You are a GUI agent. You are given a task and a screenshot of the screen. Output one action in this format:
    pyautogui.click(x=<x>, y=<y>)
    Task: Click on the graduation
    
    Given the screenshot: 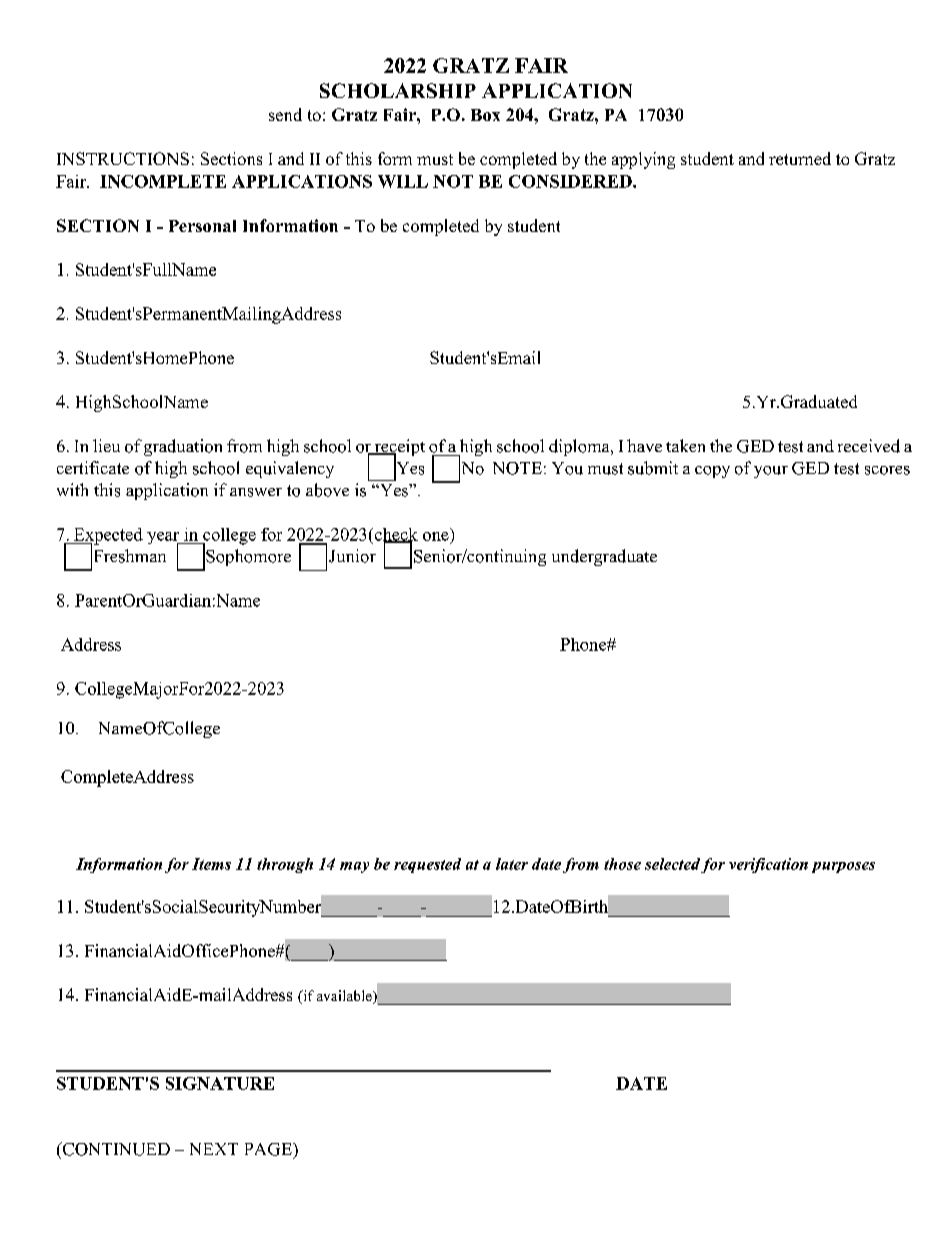 What is the action you would take?
    pyautogui.click(x=183, y=447)
